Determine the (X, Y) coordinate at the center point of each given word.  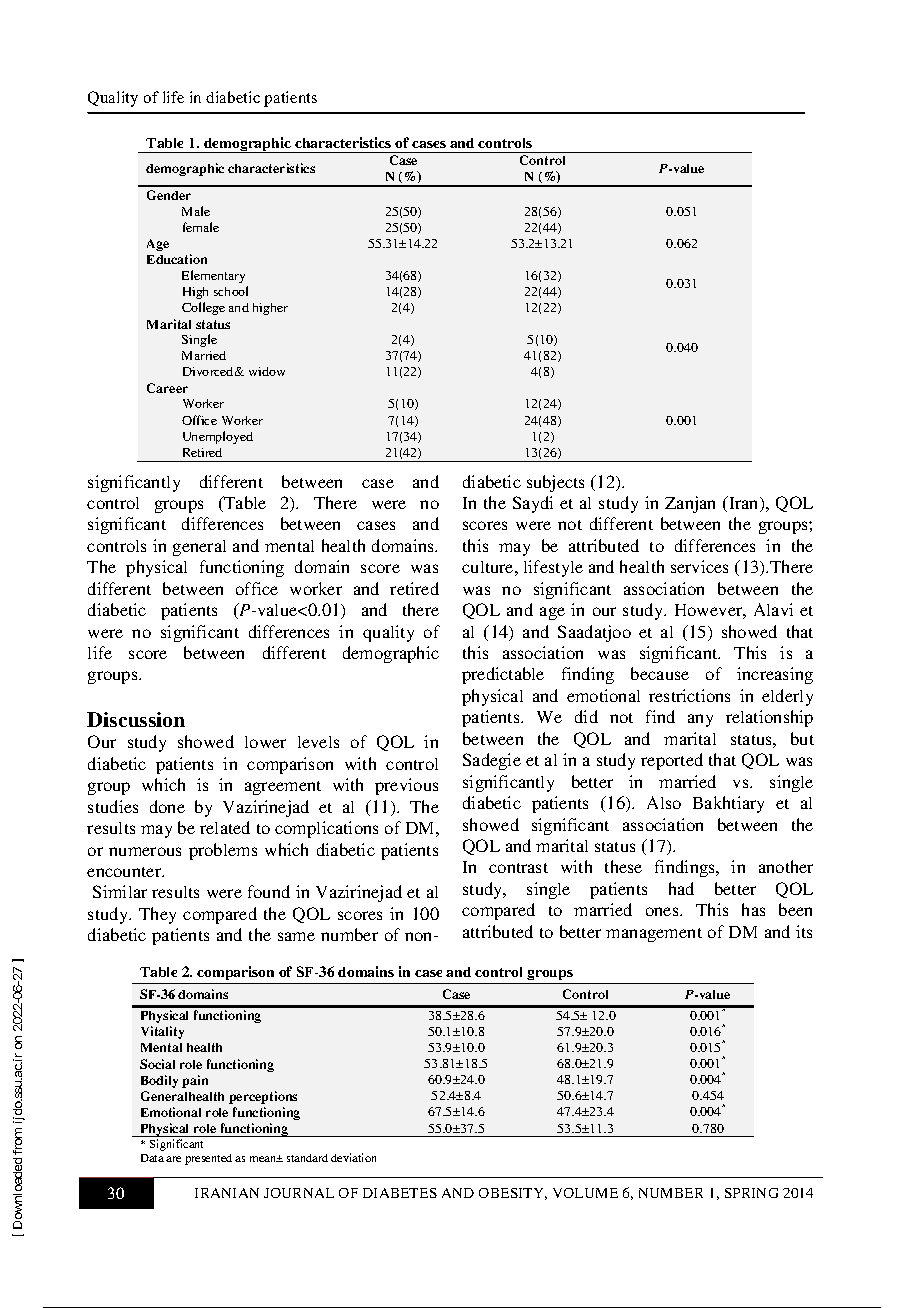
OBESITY (513, 1194)
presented (208, 1159)
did (586, 716)
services (699, 566)
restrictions (689, 695)
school (231, 291)
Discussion (136, 719)
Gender (169, 195)
